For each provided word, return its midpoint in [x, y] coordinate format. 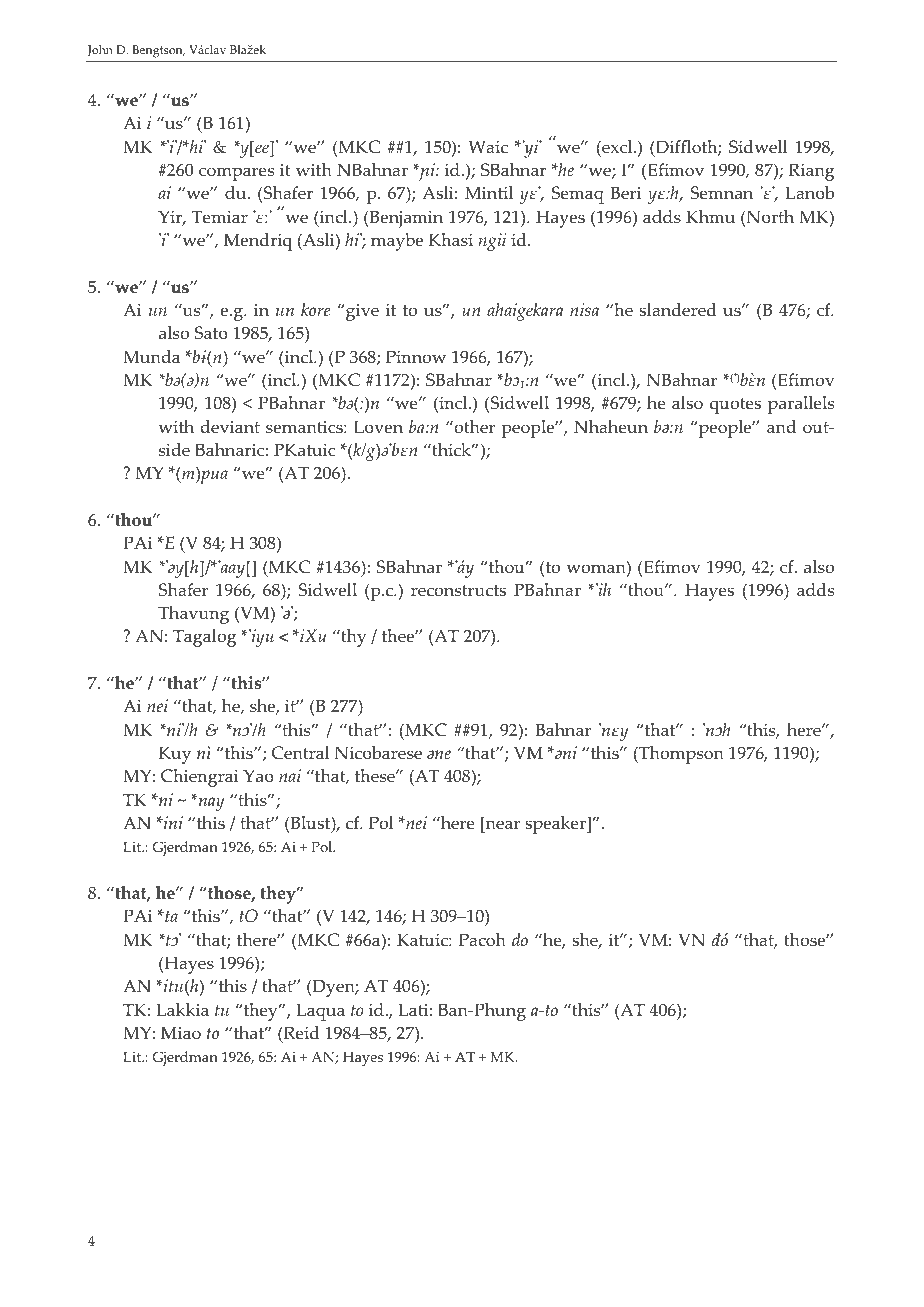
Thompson [680, 755]
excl [617, 147]
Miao [181, 1033]
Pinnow [416, 357]
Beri [625, 193]
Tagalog [205, 638]
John [100, 51]
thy [352, 638]
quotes [735, 406]
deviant [230, 427]
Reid [301, 1033]
